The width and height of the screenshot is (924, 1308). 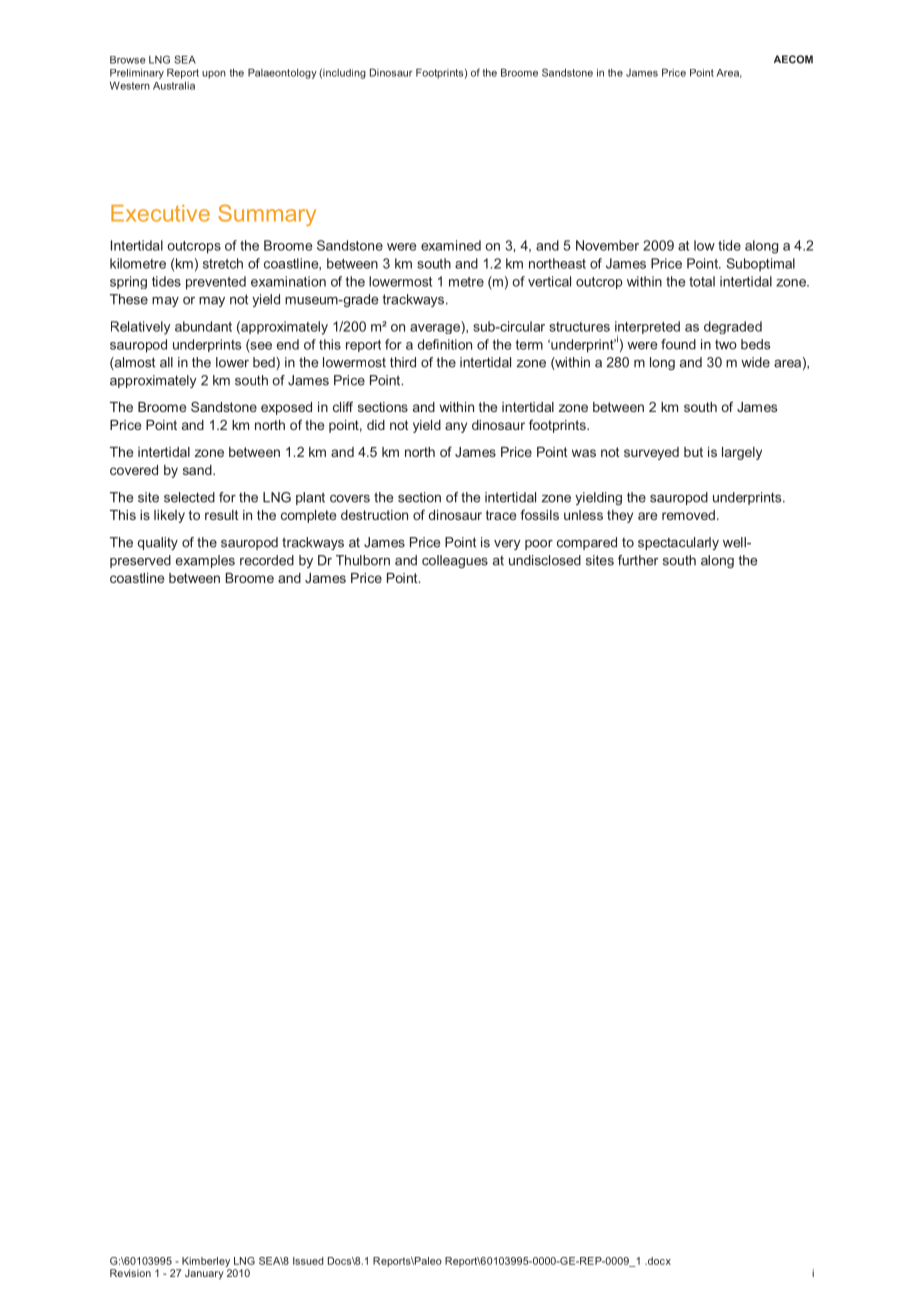 What do you see at coordinates (206, 1262) in the screenshot?
I see `Kimberley` at bounding box center [206, 1262].
